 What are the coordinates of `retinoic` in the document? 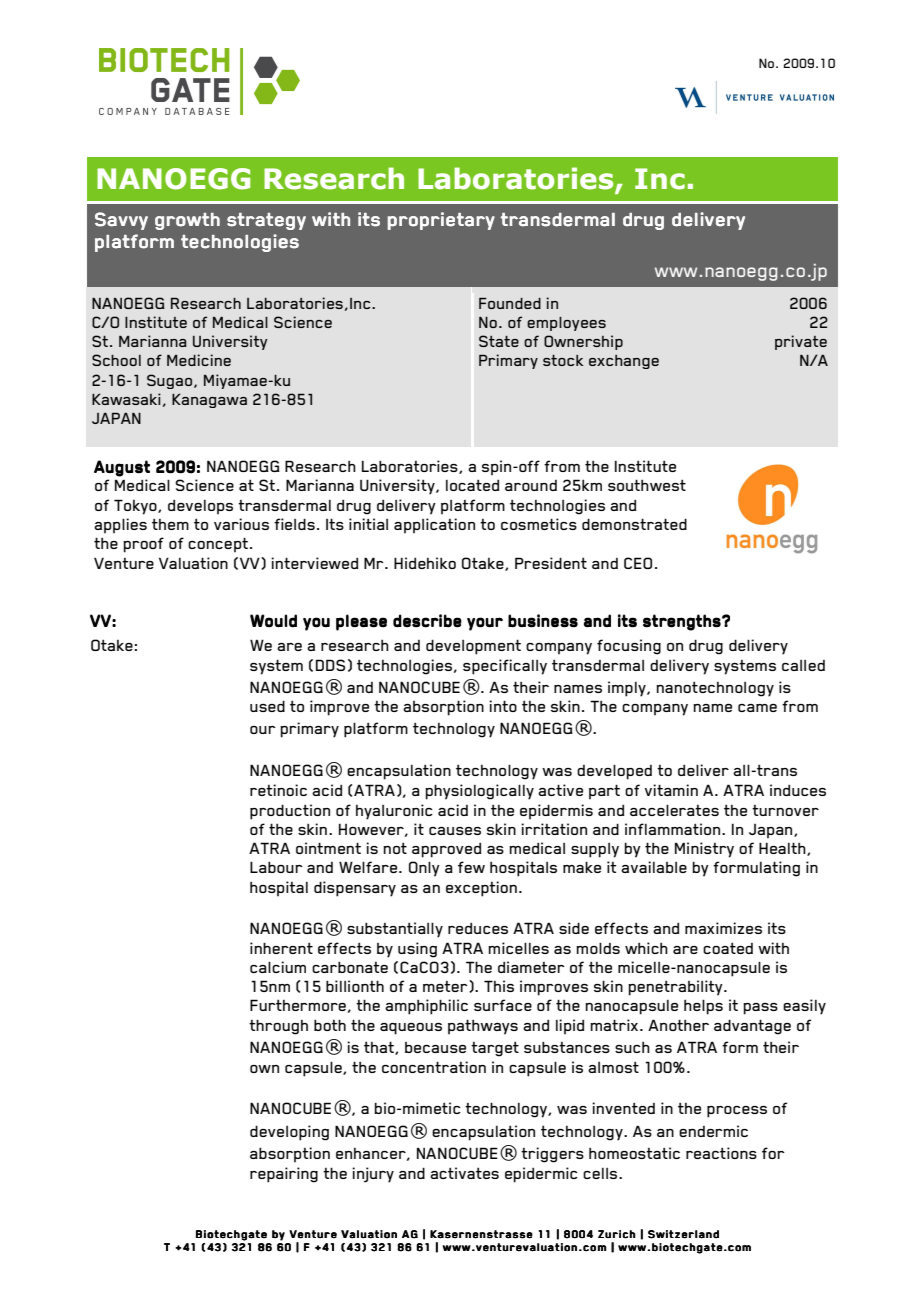 It's located at (278, 790).
